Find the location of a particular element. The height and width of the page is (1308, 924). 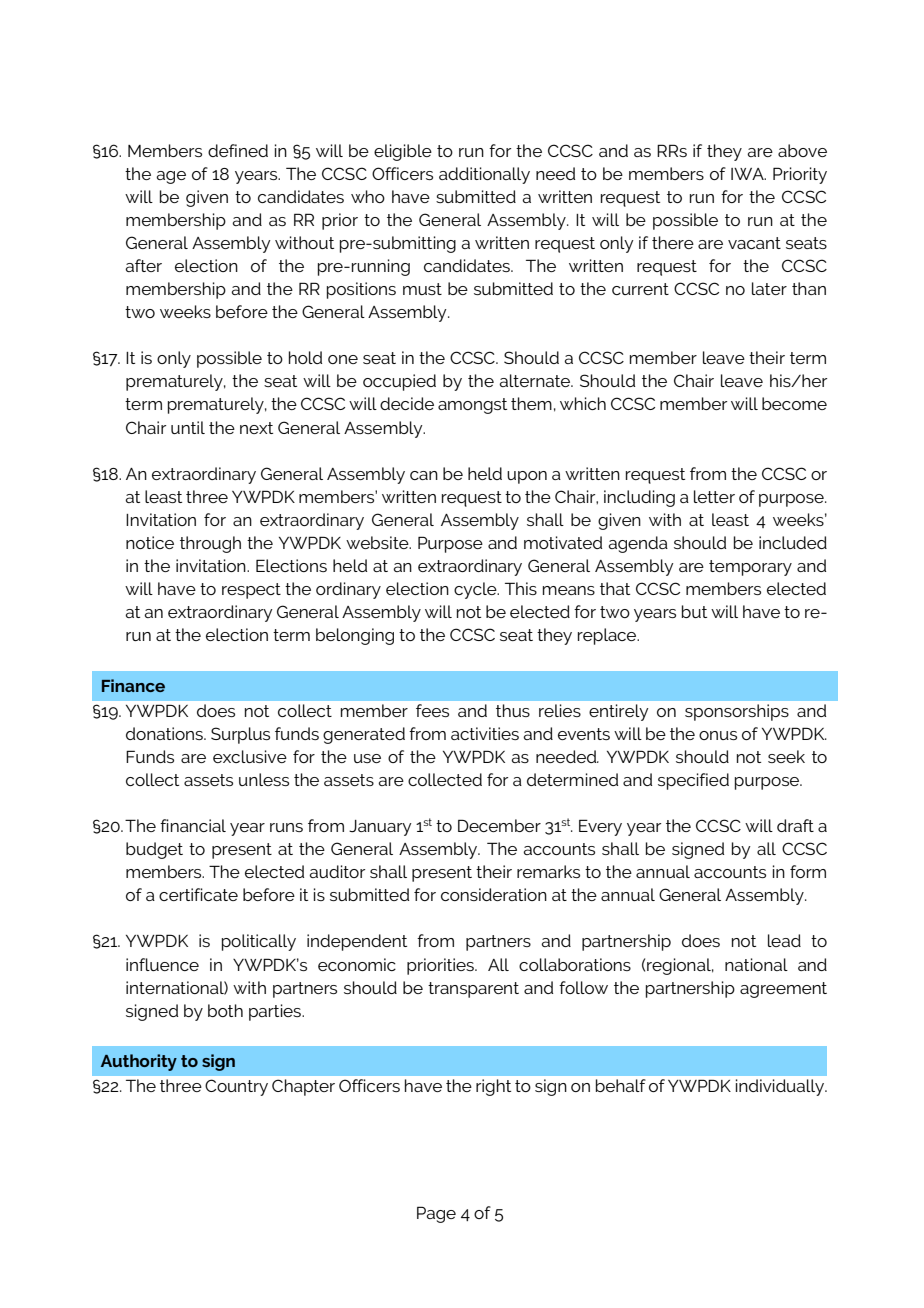

upon is located at coordinates (527, 477).
